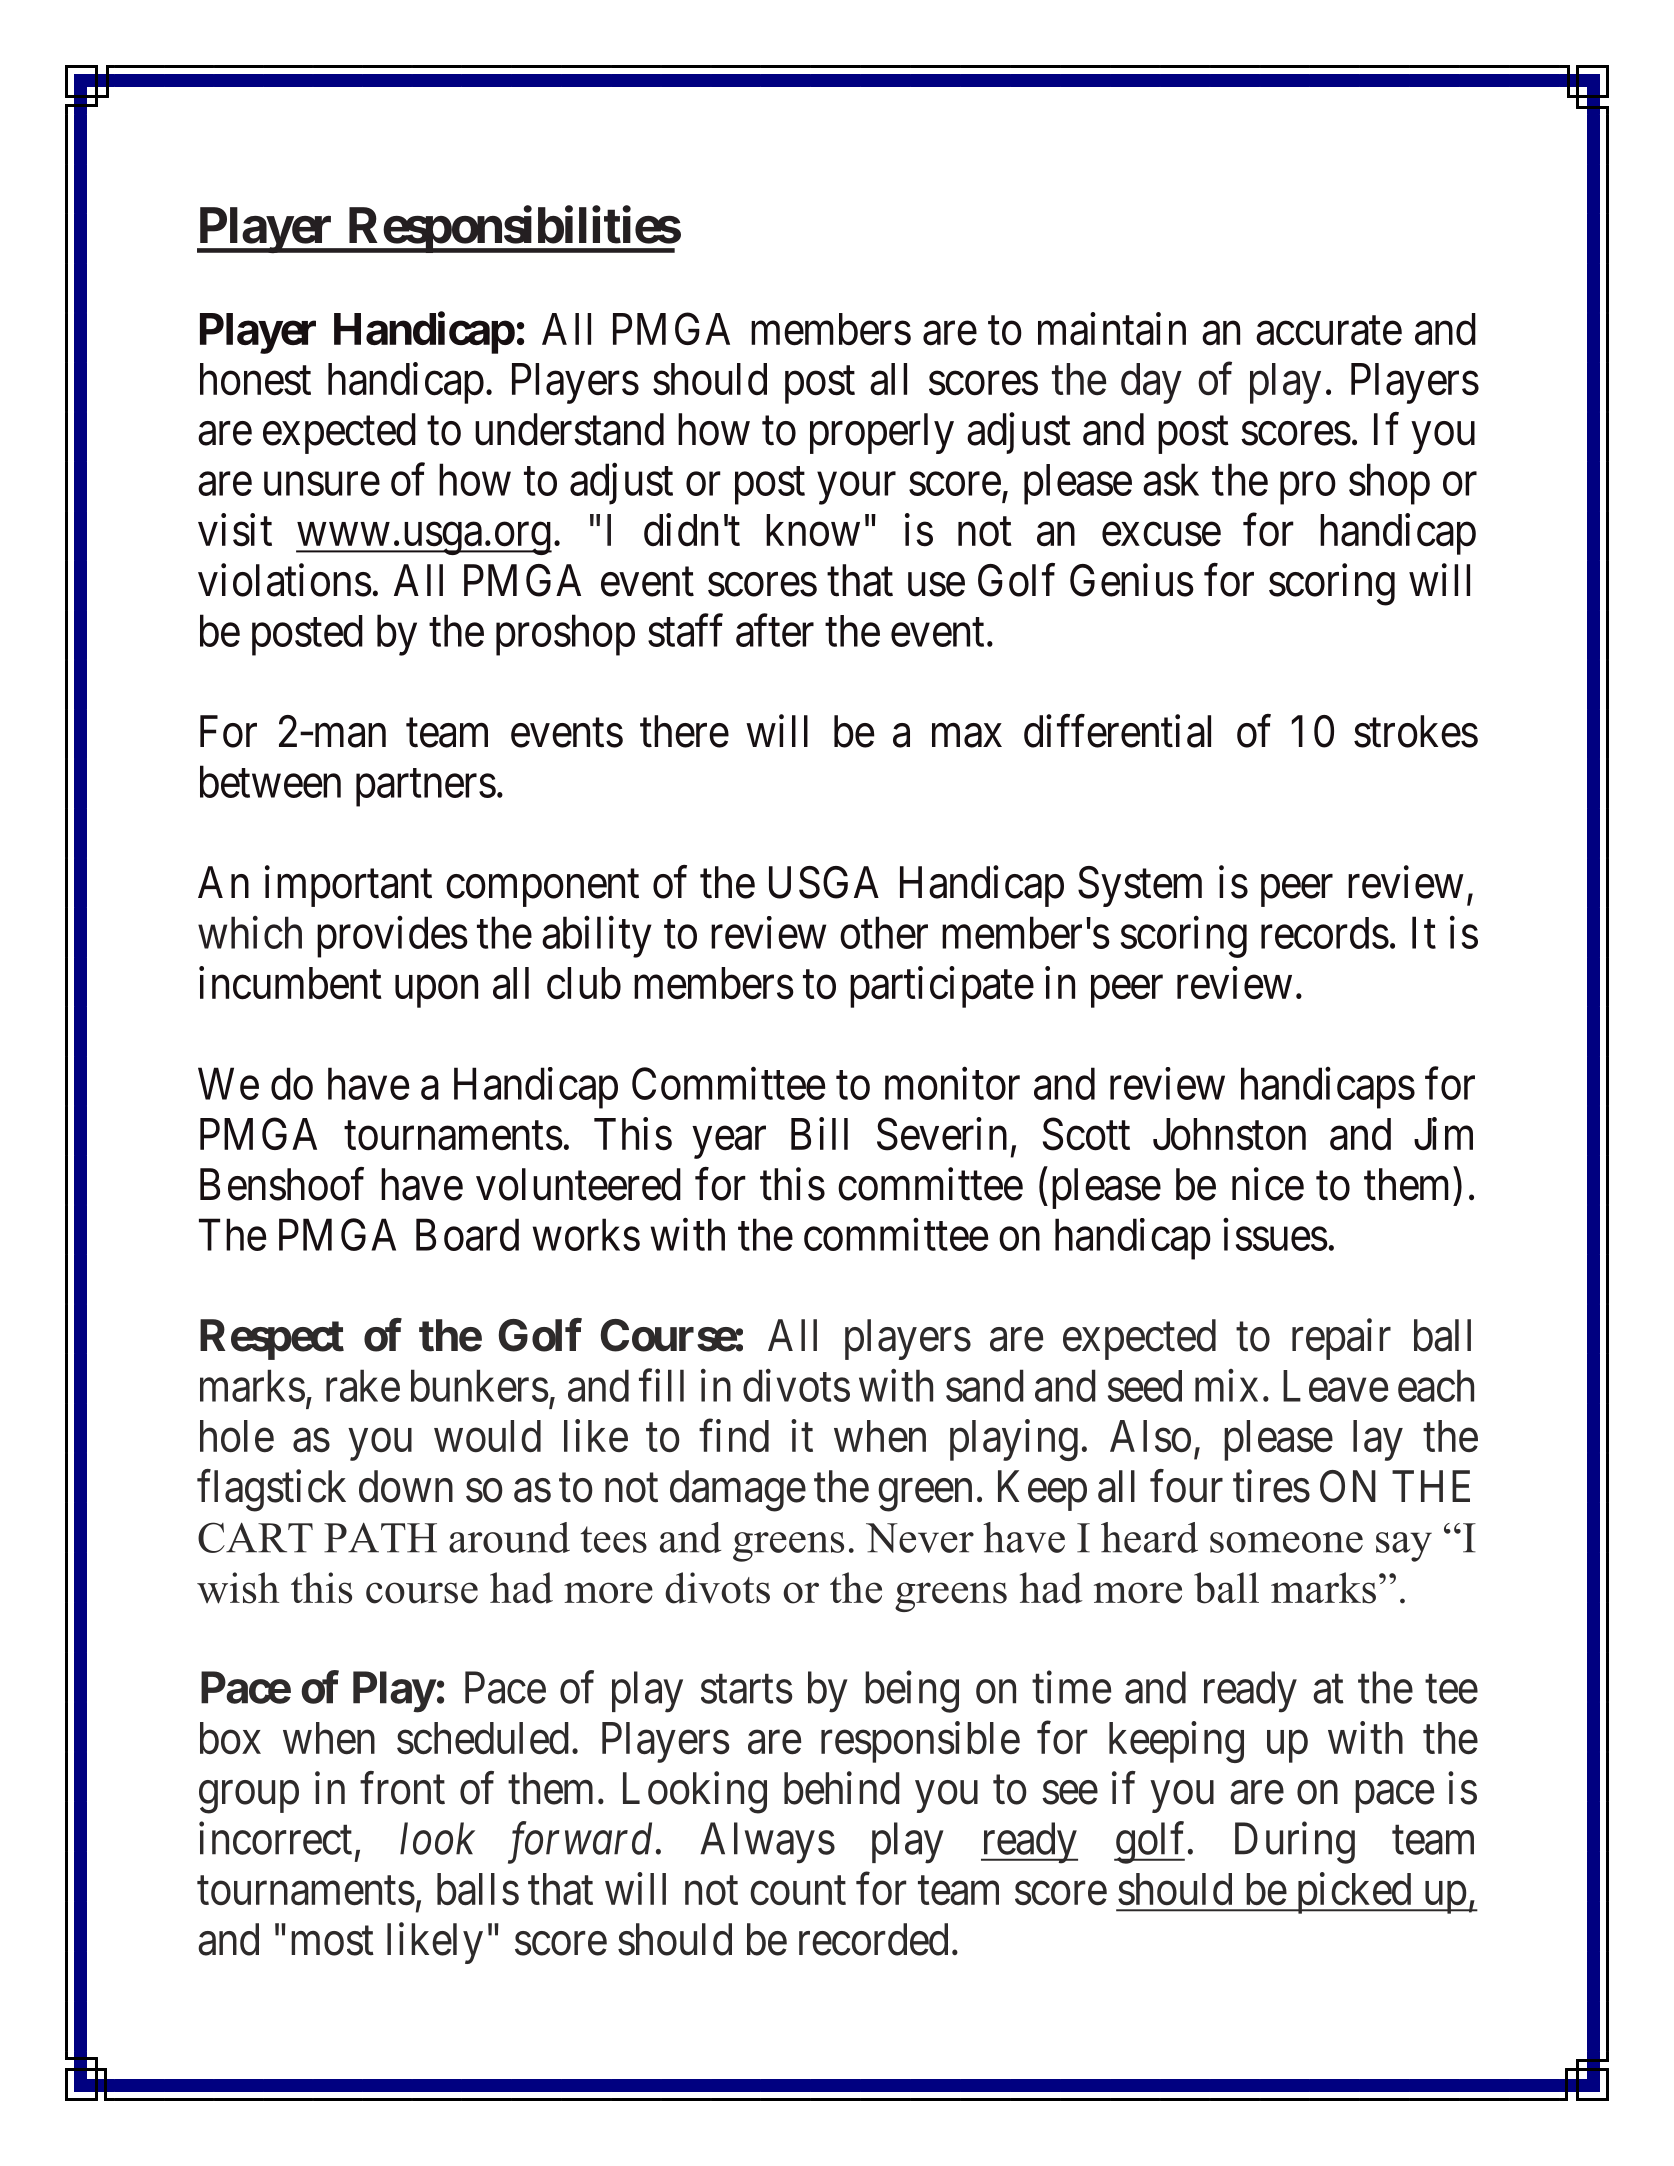 The height and width of the image is (2166, 1674). What do you see at coordinates (882, 433) in the image?
I see `properly` at bounding box center [882, 433].
